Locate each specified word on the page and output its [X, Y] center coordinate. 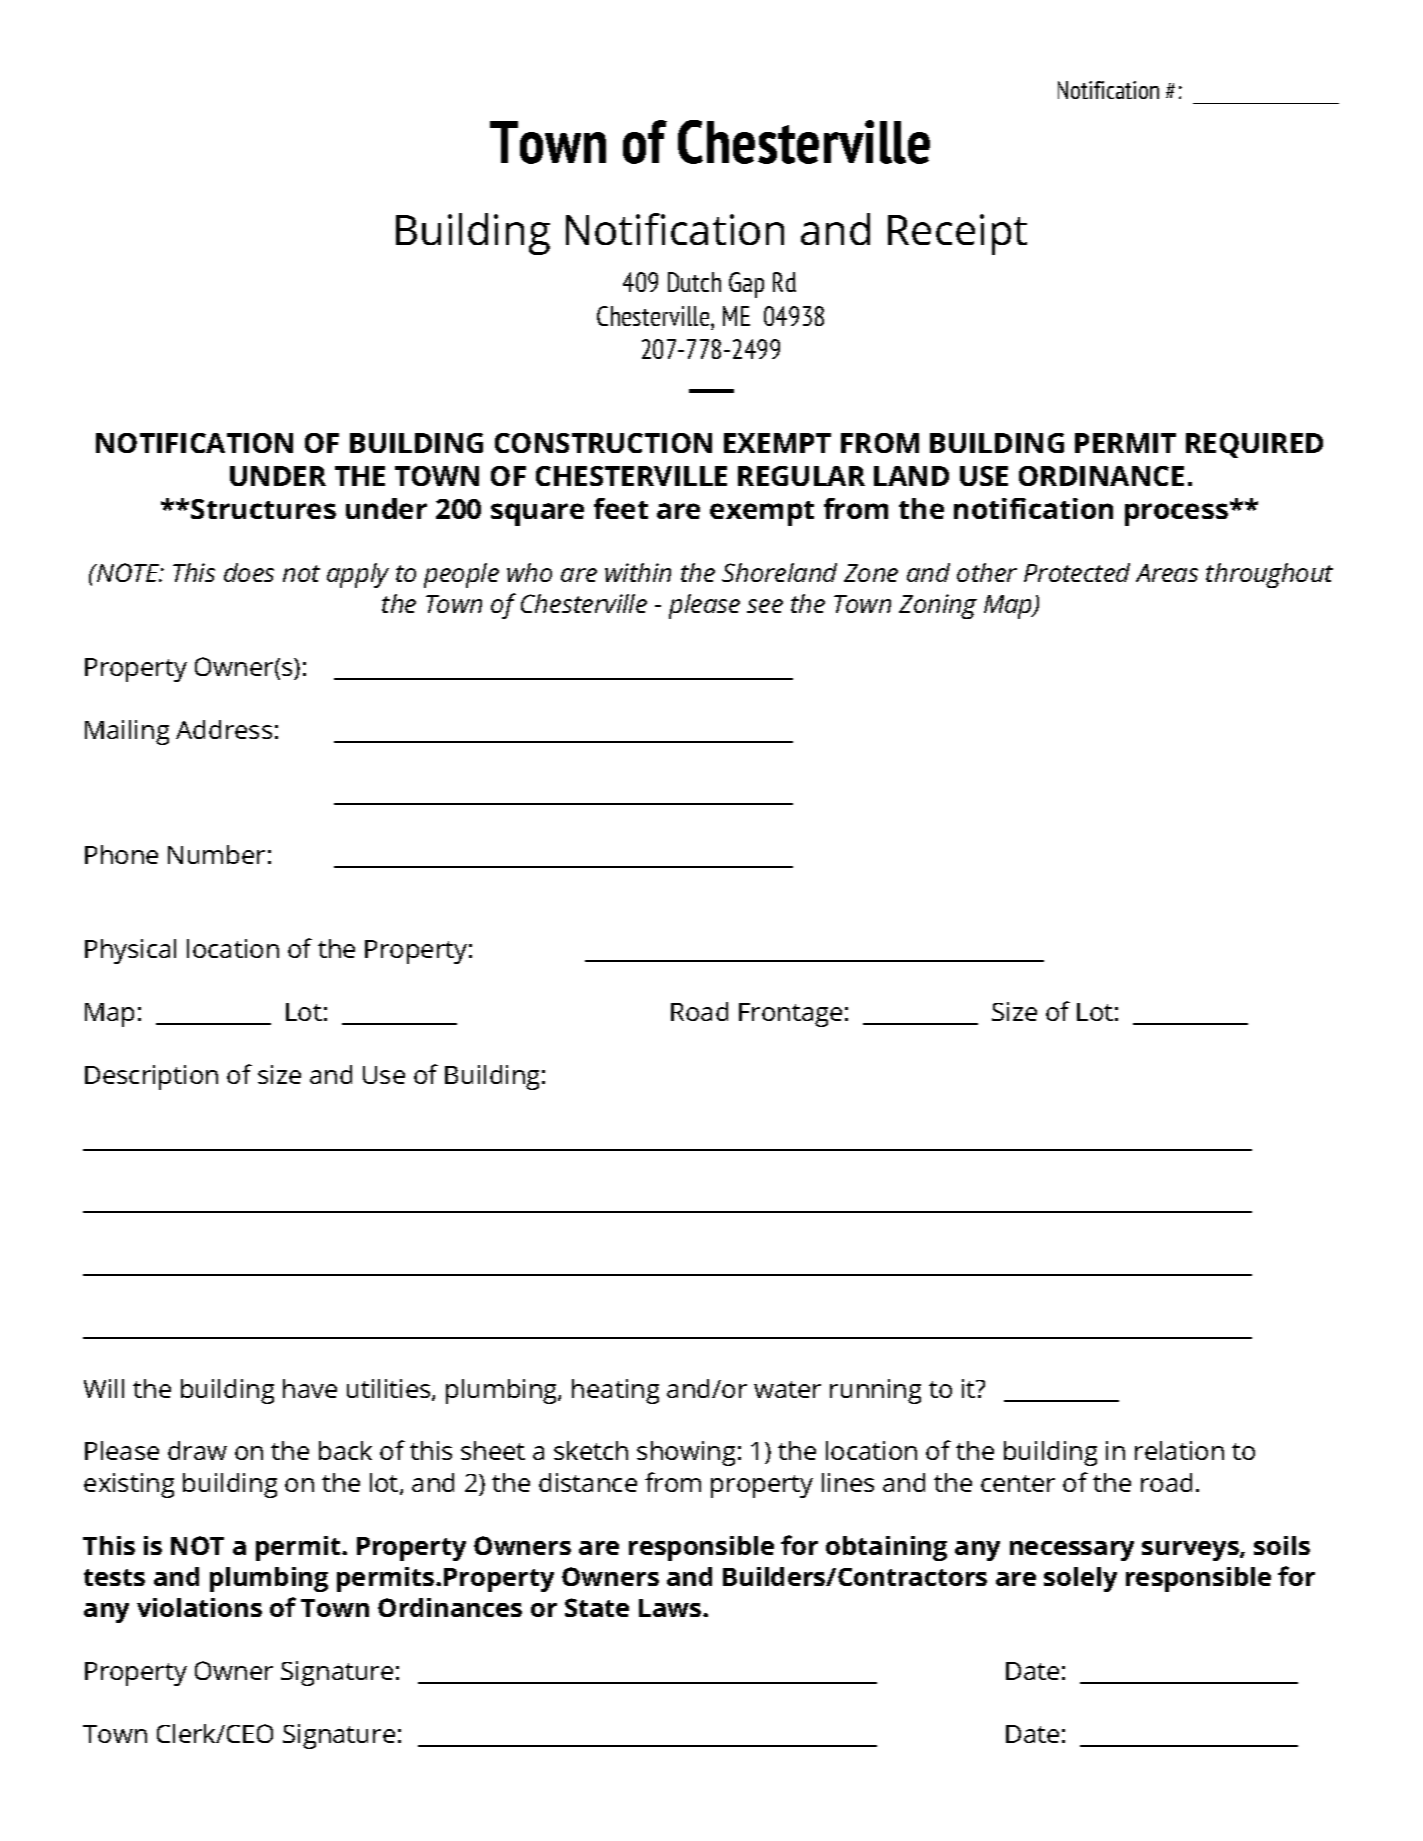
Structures [263, 509]
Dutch [694, 282]
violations [199, 1607]
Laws [671, 1608]
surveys [1191, 1551]
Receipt [957, 234]
